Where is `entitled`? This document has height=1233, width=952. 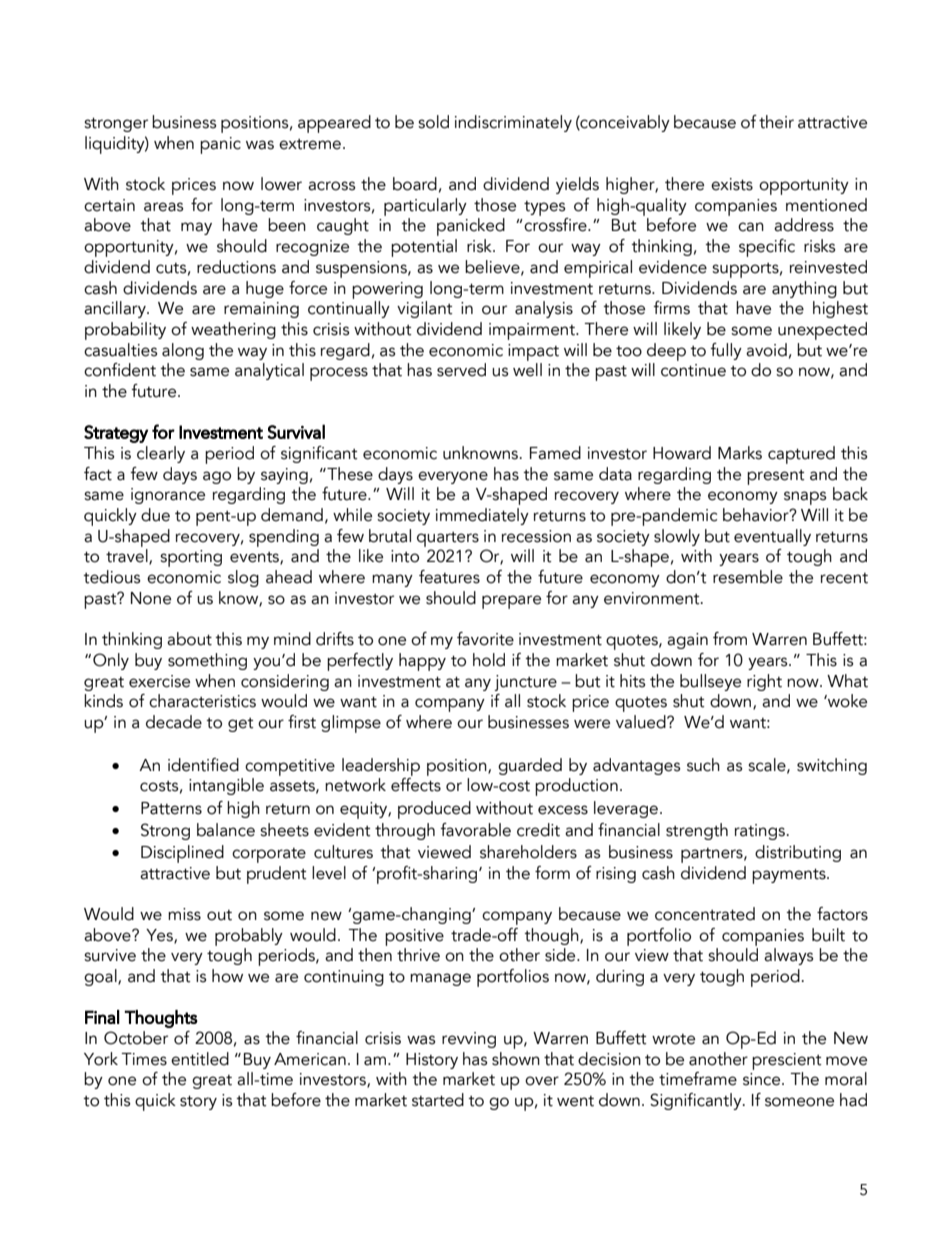 entitled is located at coordinates (200, 1059).
